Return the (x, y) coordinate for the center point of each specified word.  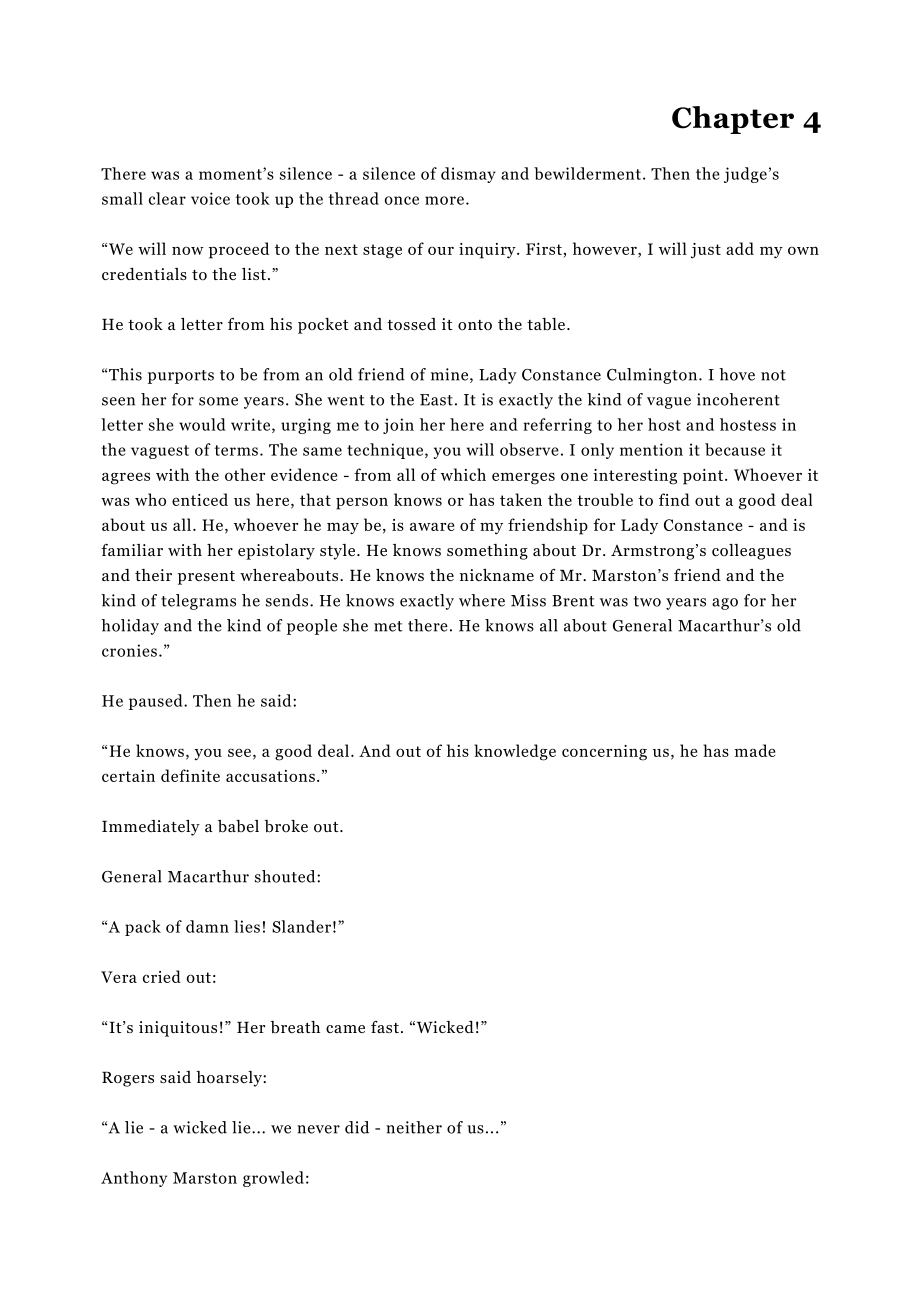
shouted (286, 876)
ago (725, 604)
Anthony (134, 1179)
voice (210, 198)
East (436, 400)
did (357, 1127)
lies (247, 926)
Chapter (733, 120)
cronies (129, 650)
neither (414, 1127)
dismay (468, 175)
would (202, 424)
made (755, 750)
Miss (528, 600)
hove (737, 374)
